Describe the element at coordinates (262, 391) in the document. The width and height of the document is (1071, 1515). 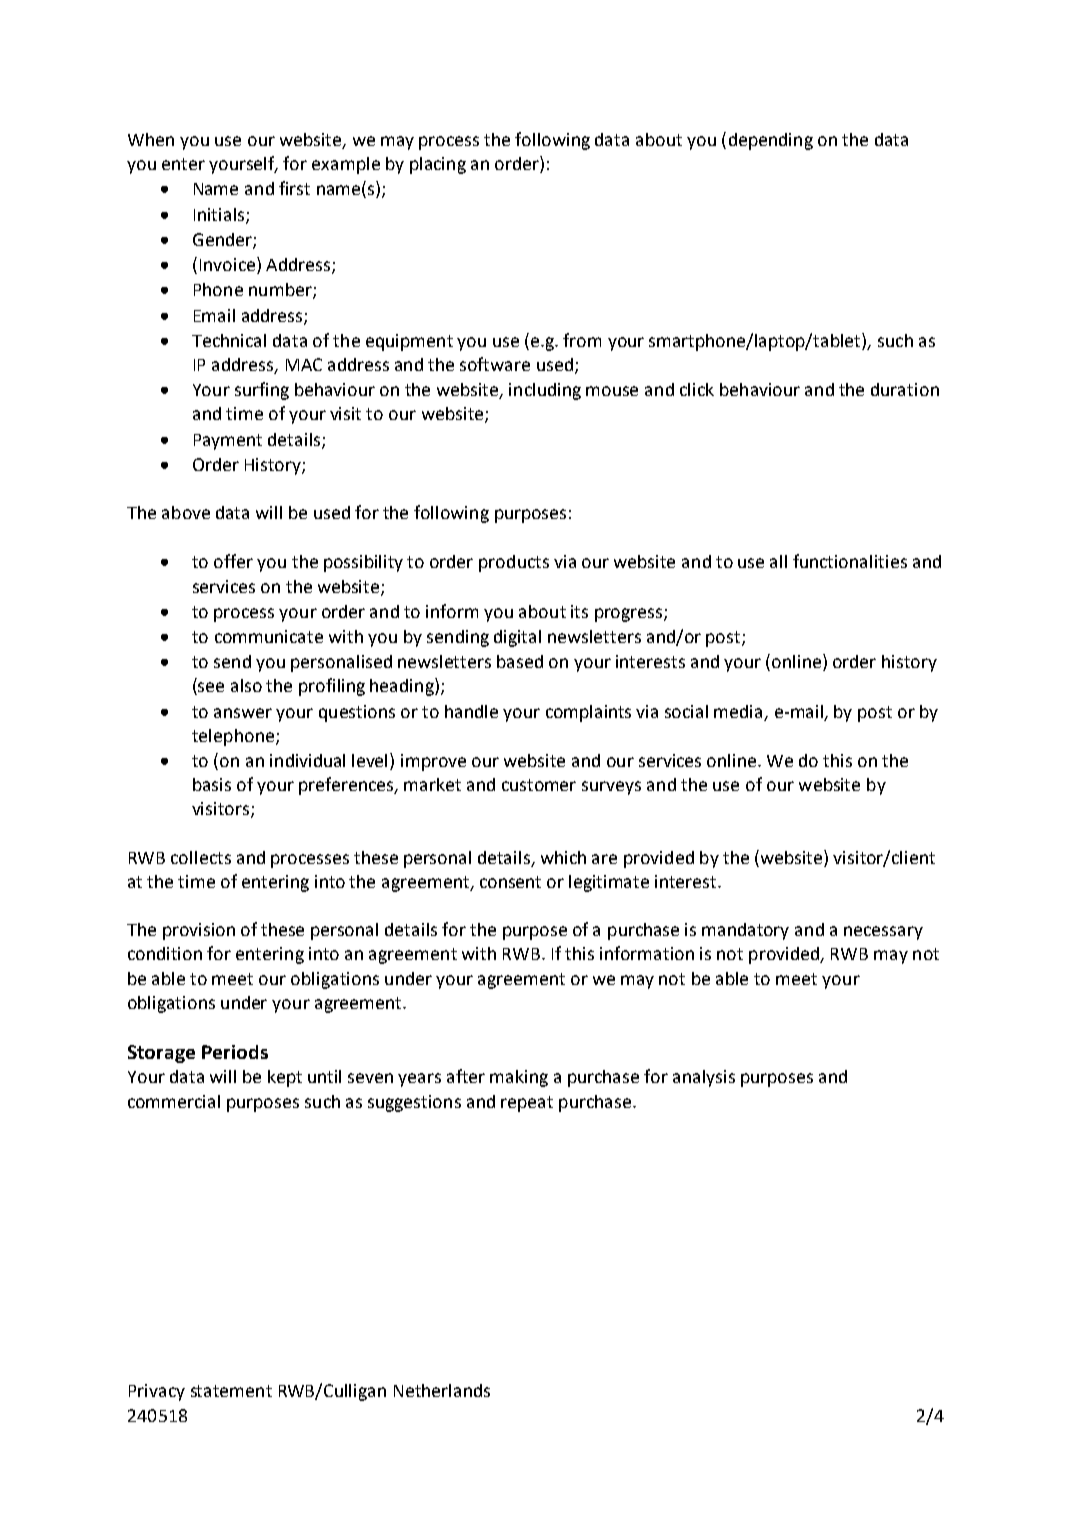
I see `surfing` at that location.
